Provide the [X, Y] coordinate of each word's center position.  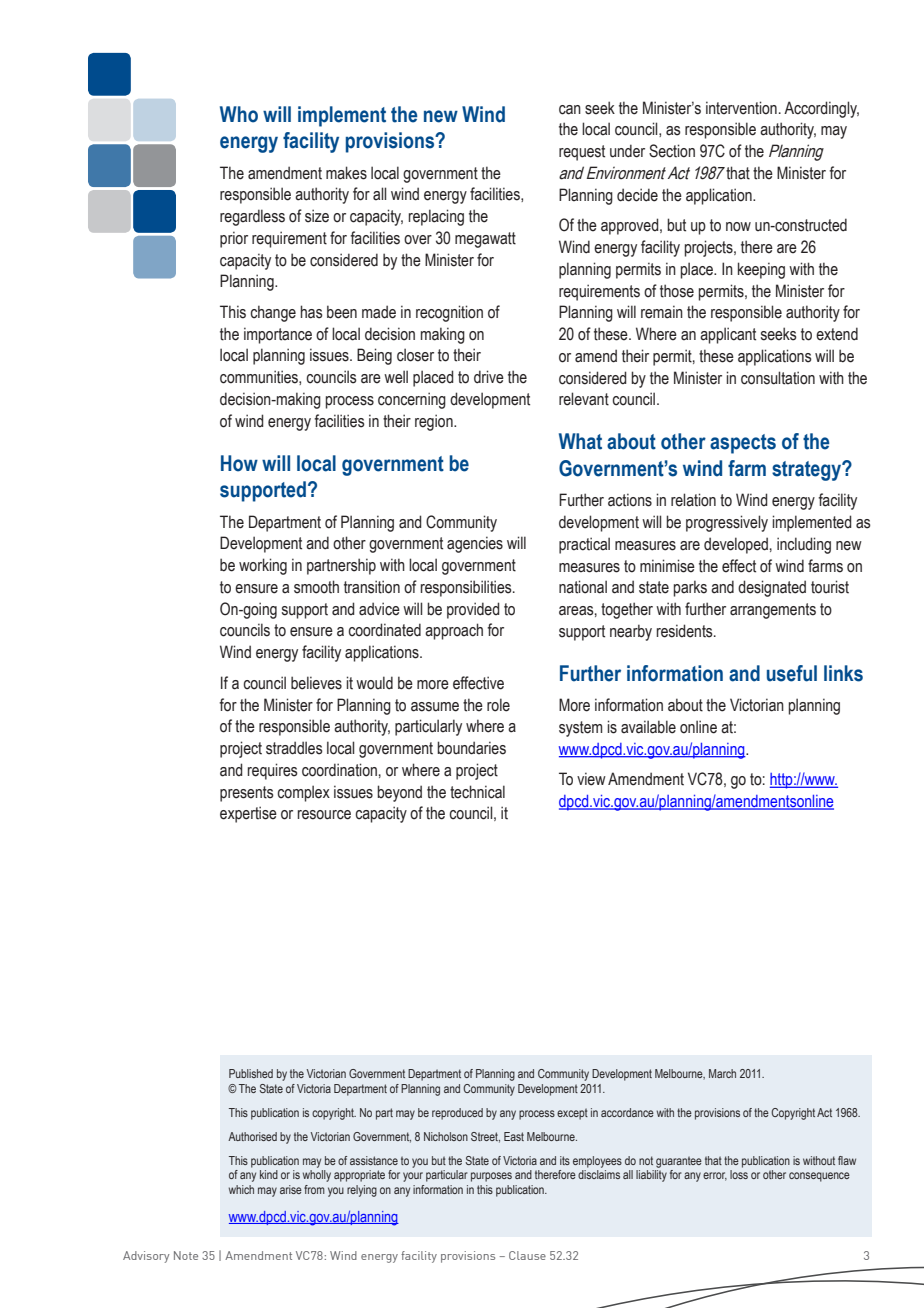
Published [251, 1073]
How [239, 463]
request [582, 153]
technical [477, 792]
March [722, 1073]
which [241, 1189]
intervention [741, 108]
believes [316, 683]
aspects [743, 444]
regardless [252, 217]
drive [489, 377]
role [498, 705]
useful [792, 673]
